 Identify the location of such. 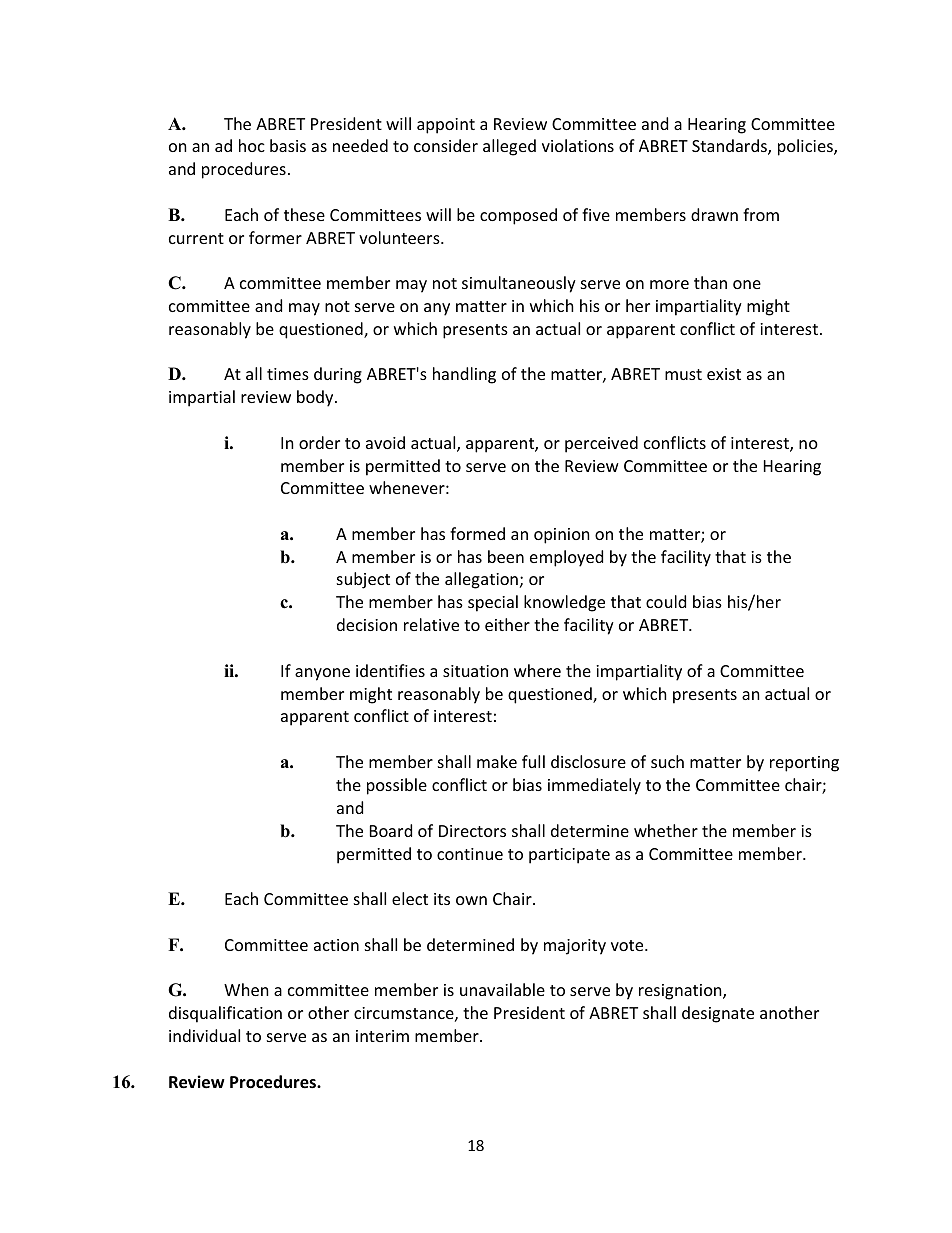
(667, 761).
